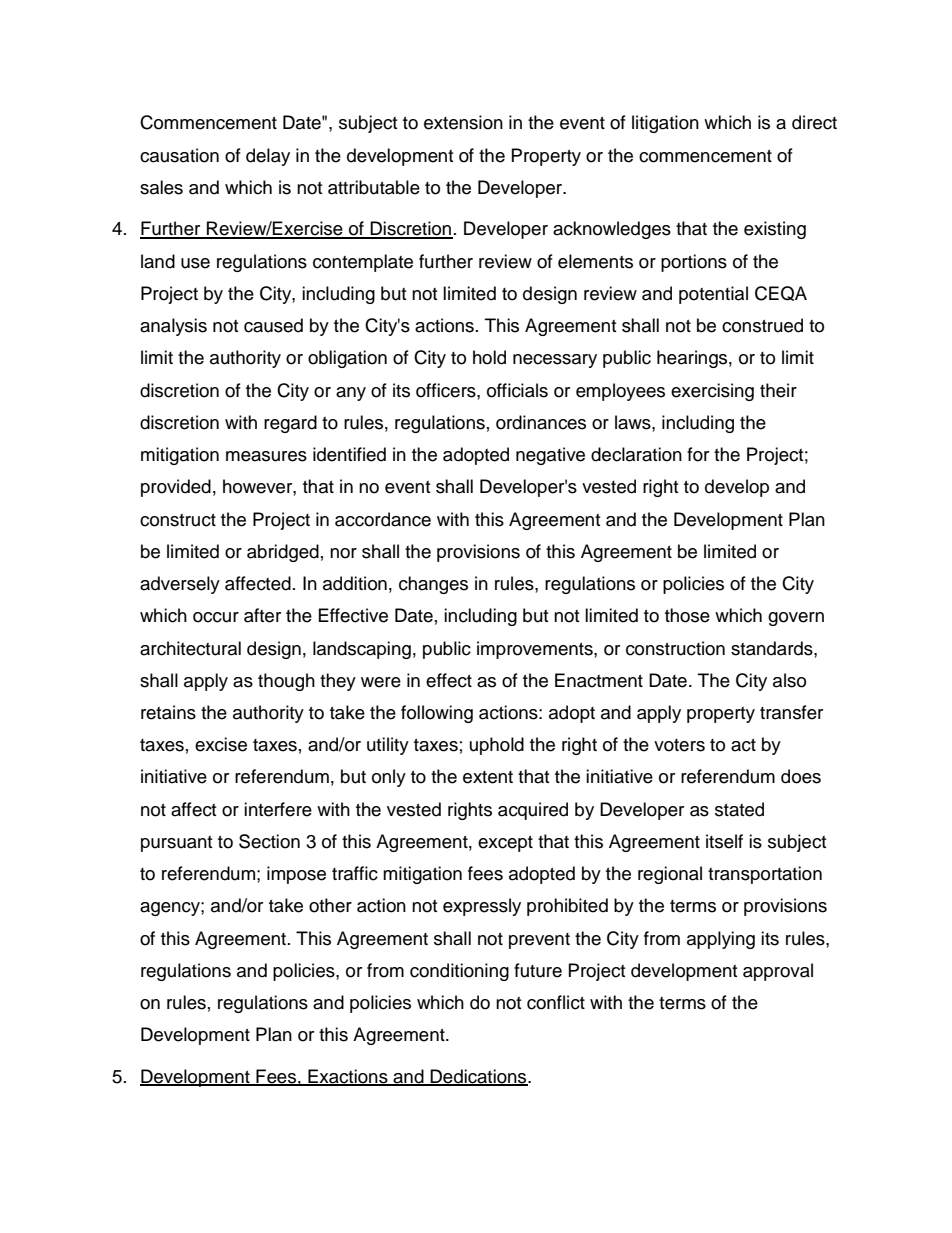 This screenshot has width=952, height=1233. Describe the element at coordinates (687, 615) in the screenshot. I see `those` at that location.
